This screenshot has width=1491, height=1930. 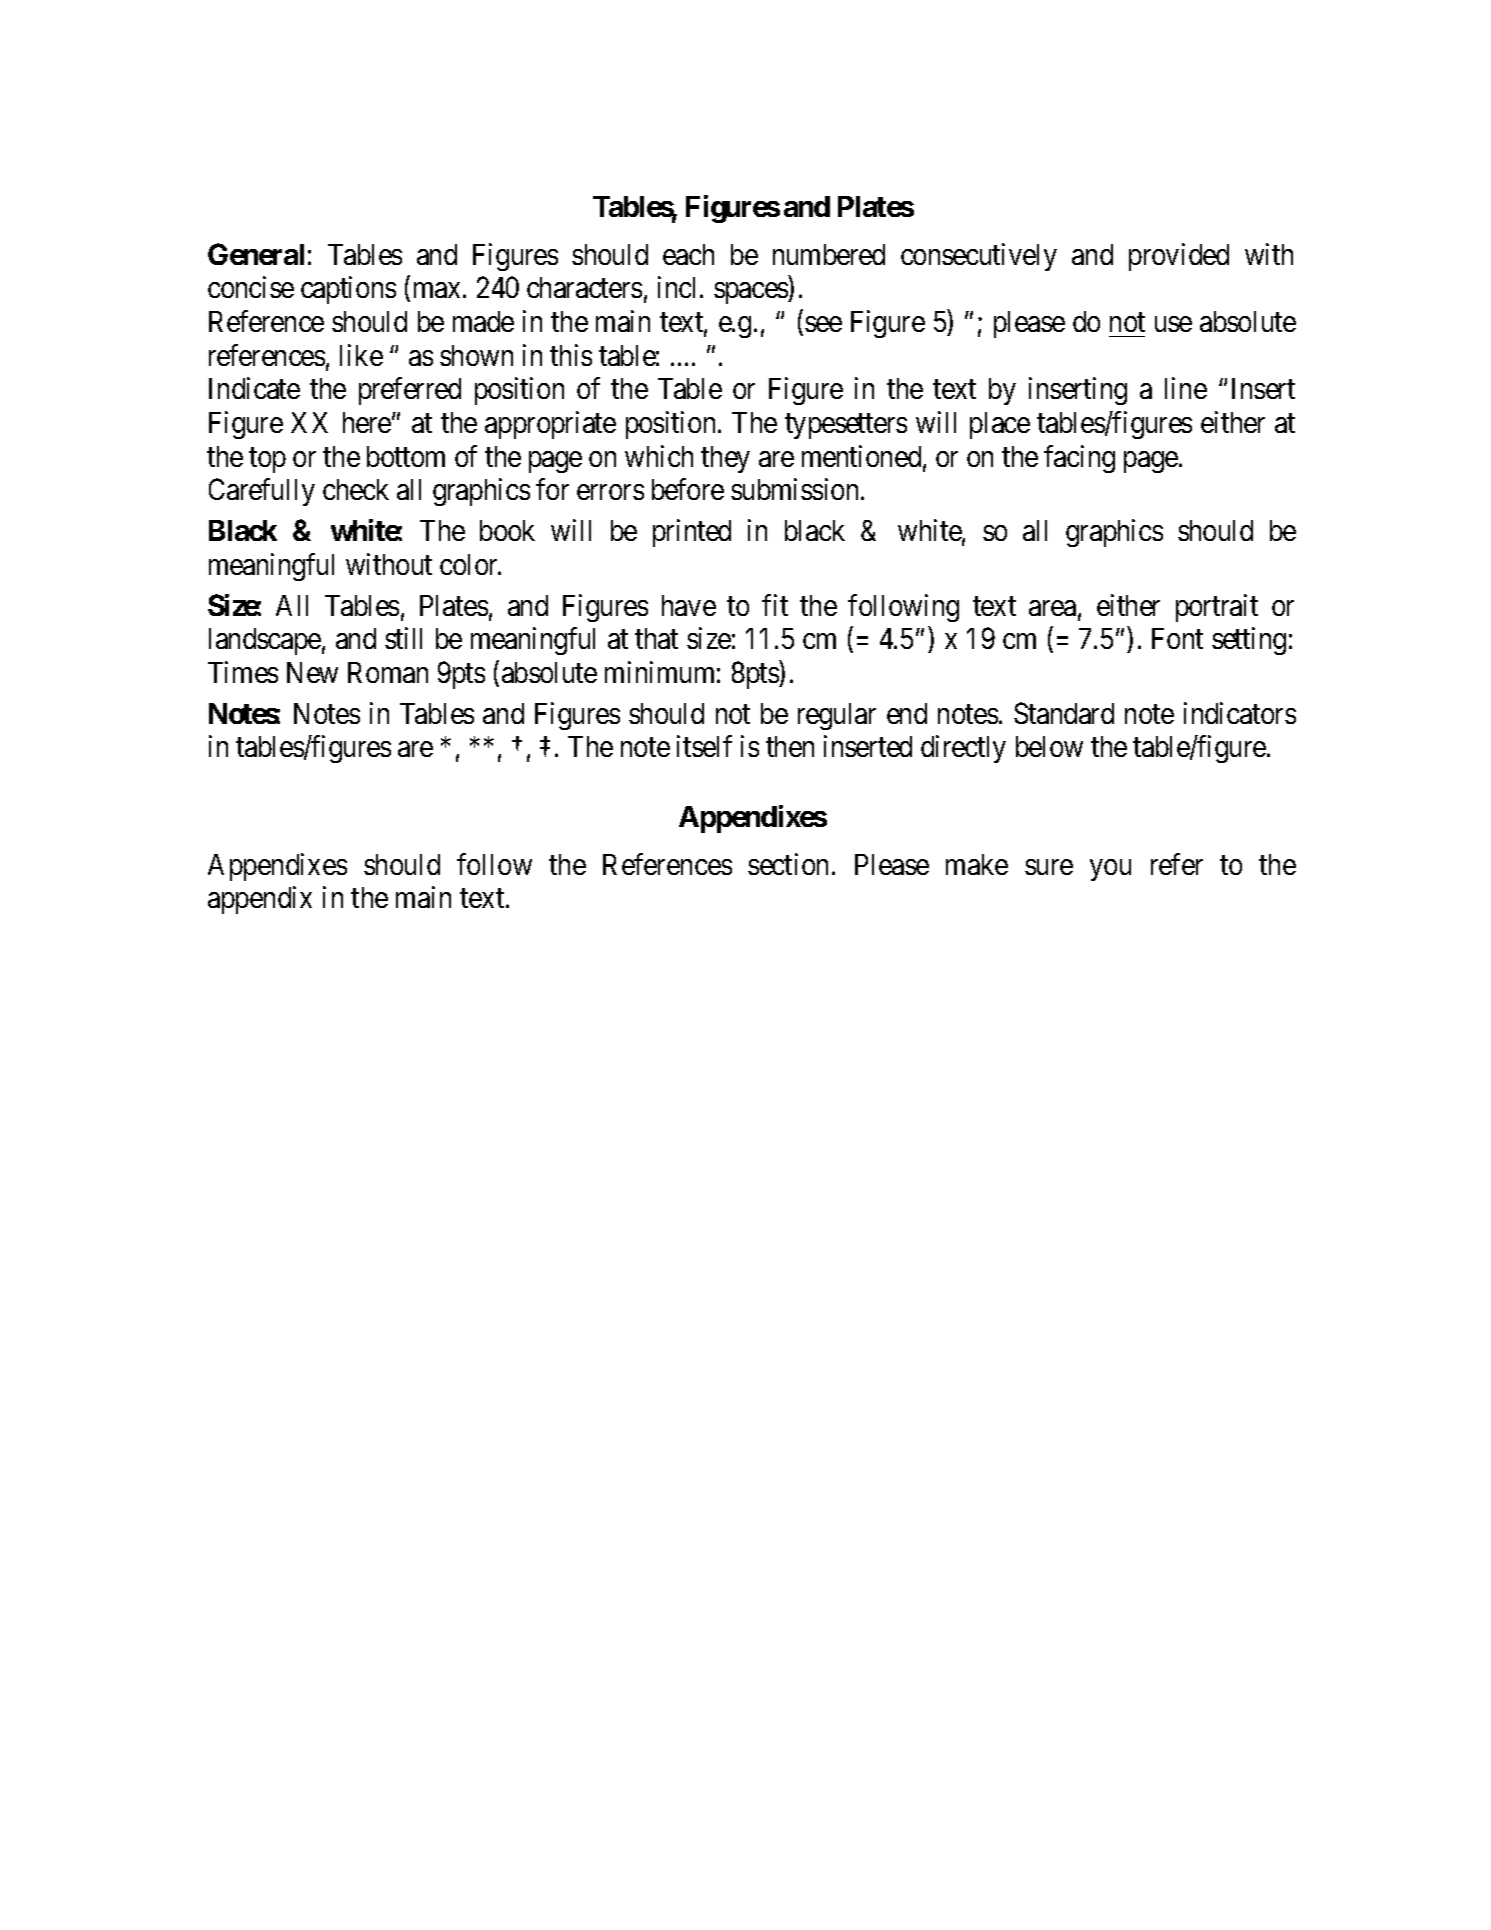 What do you see at coordinates (692, 533) in the screenshot?
I see `printed` at bounding box center [692, 533].
